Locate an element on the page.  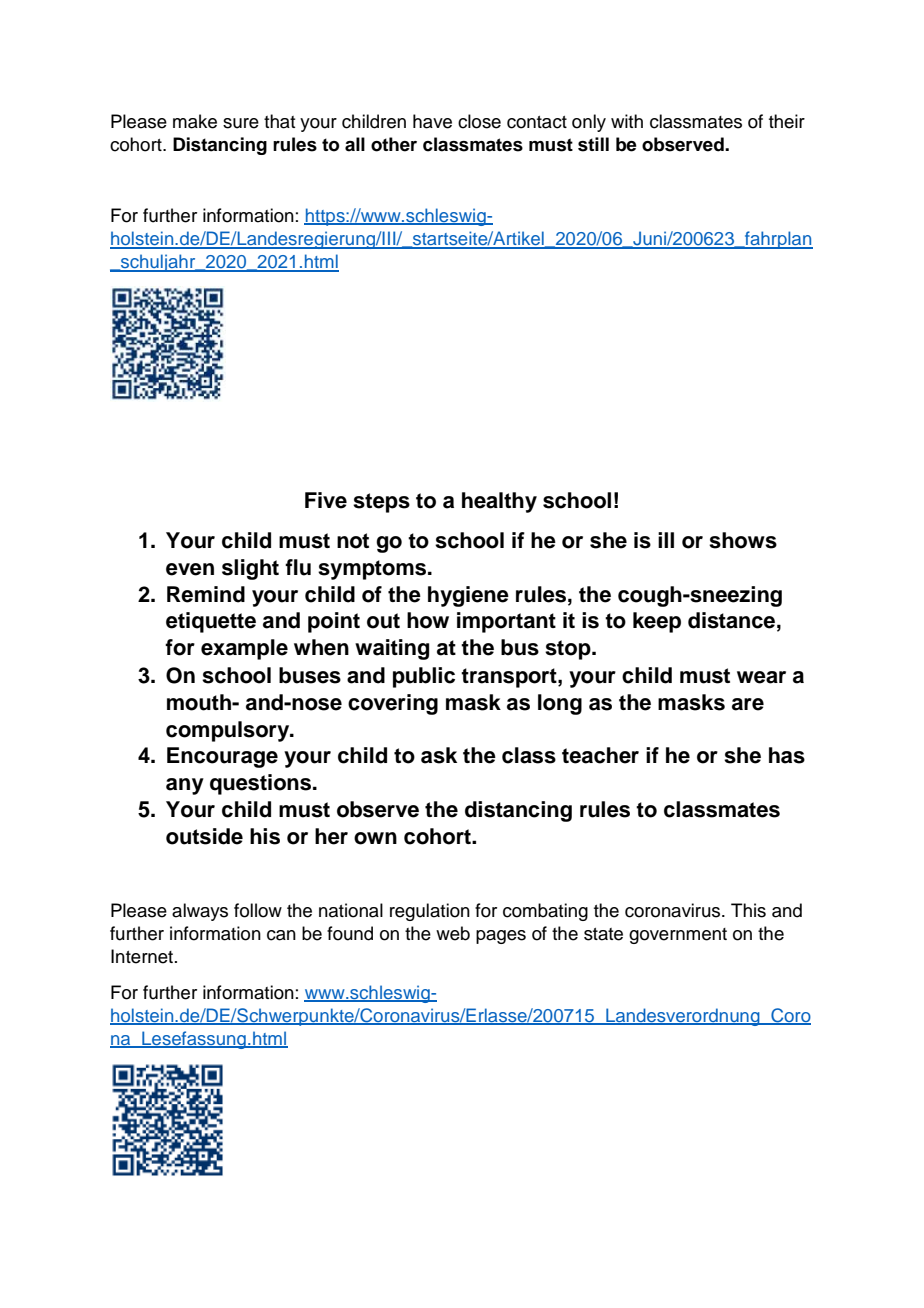
government is located at coordinates (678, 936).
